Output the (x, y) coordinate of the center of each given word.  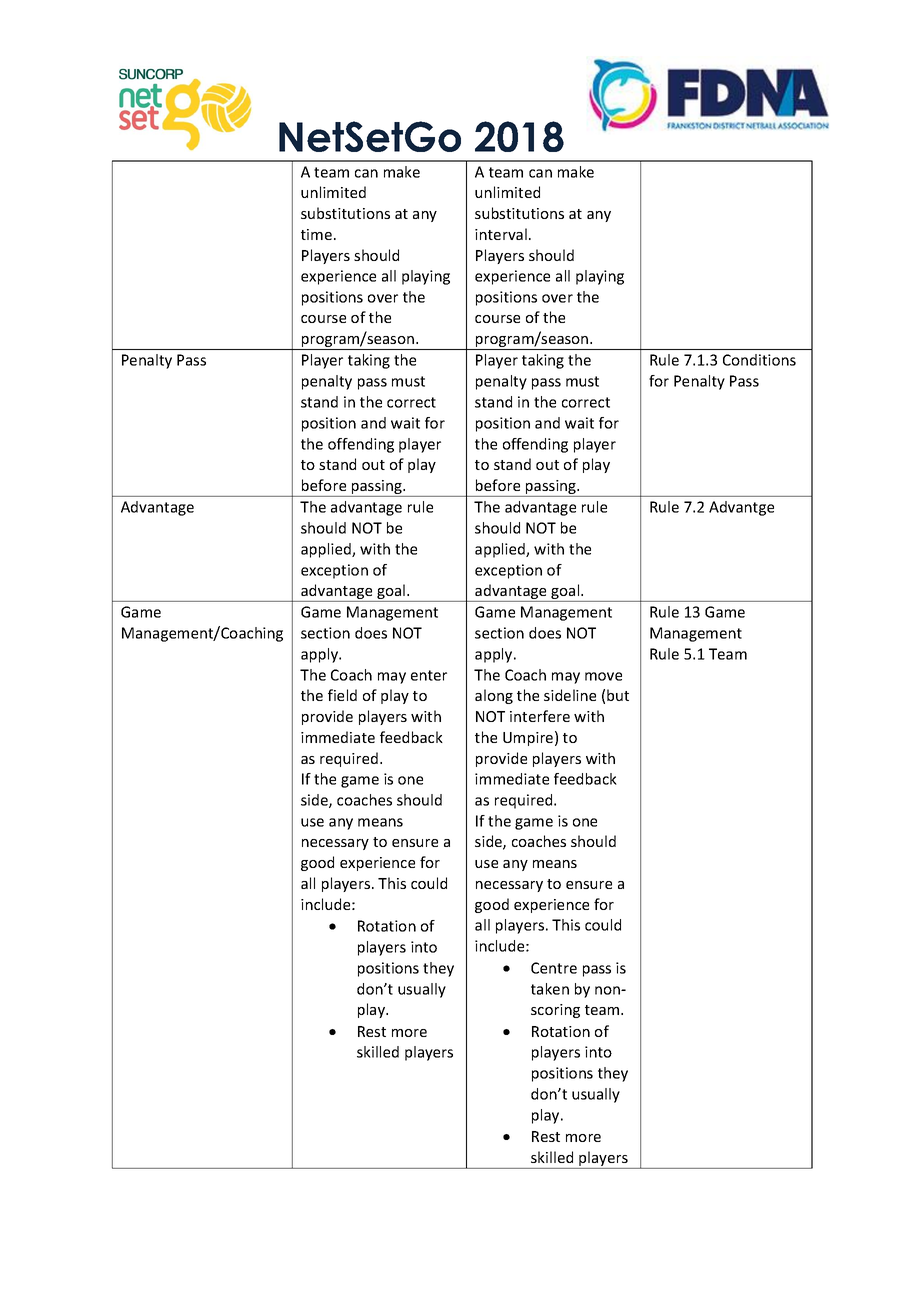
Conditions (759, 360)
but (618, 695)
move (603, 676)
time (316, 234)
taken (550, 989)
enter (429, 675)
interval (501, 234)
